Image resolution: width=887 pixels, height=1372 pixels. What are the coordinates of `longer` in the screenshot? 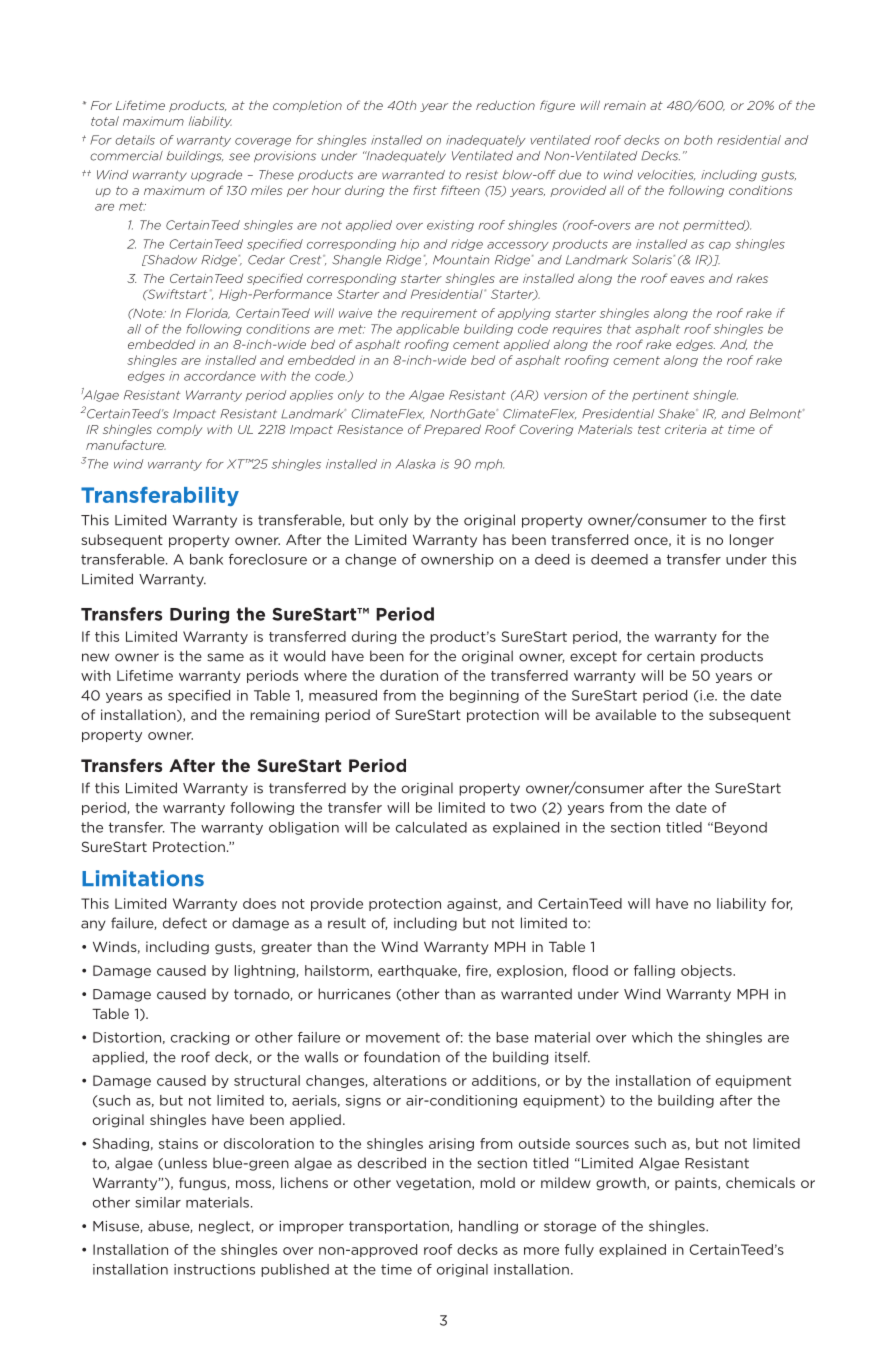 It's located at (752, 541).
